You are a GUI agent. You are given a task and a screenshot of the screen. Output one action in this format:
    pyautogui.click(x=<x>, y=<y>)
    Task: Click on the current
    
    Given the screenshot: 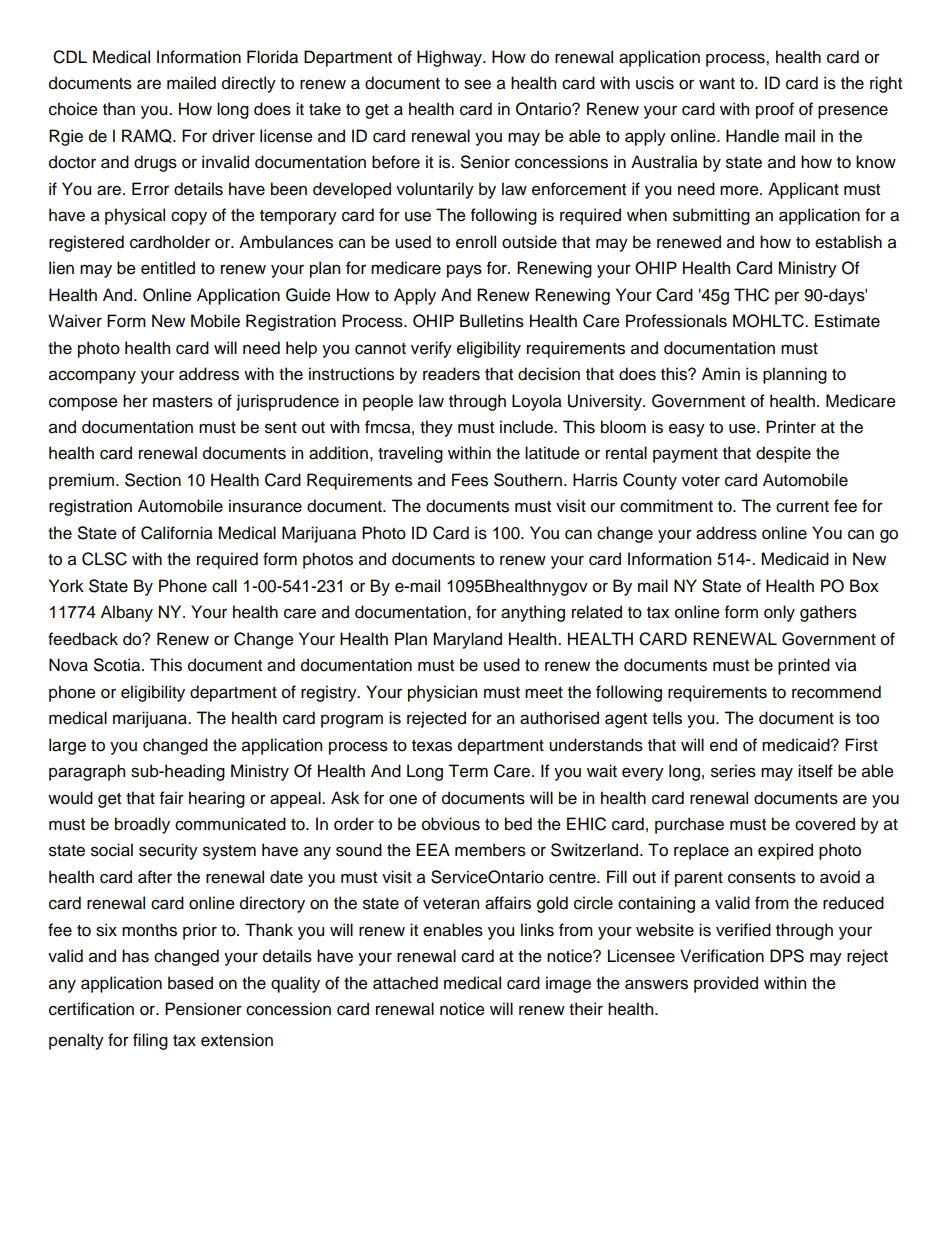 What is the action you would take?
    pyautogui.click(x=802, y=507)
